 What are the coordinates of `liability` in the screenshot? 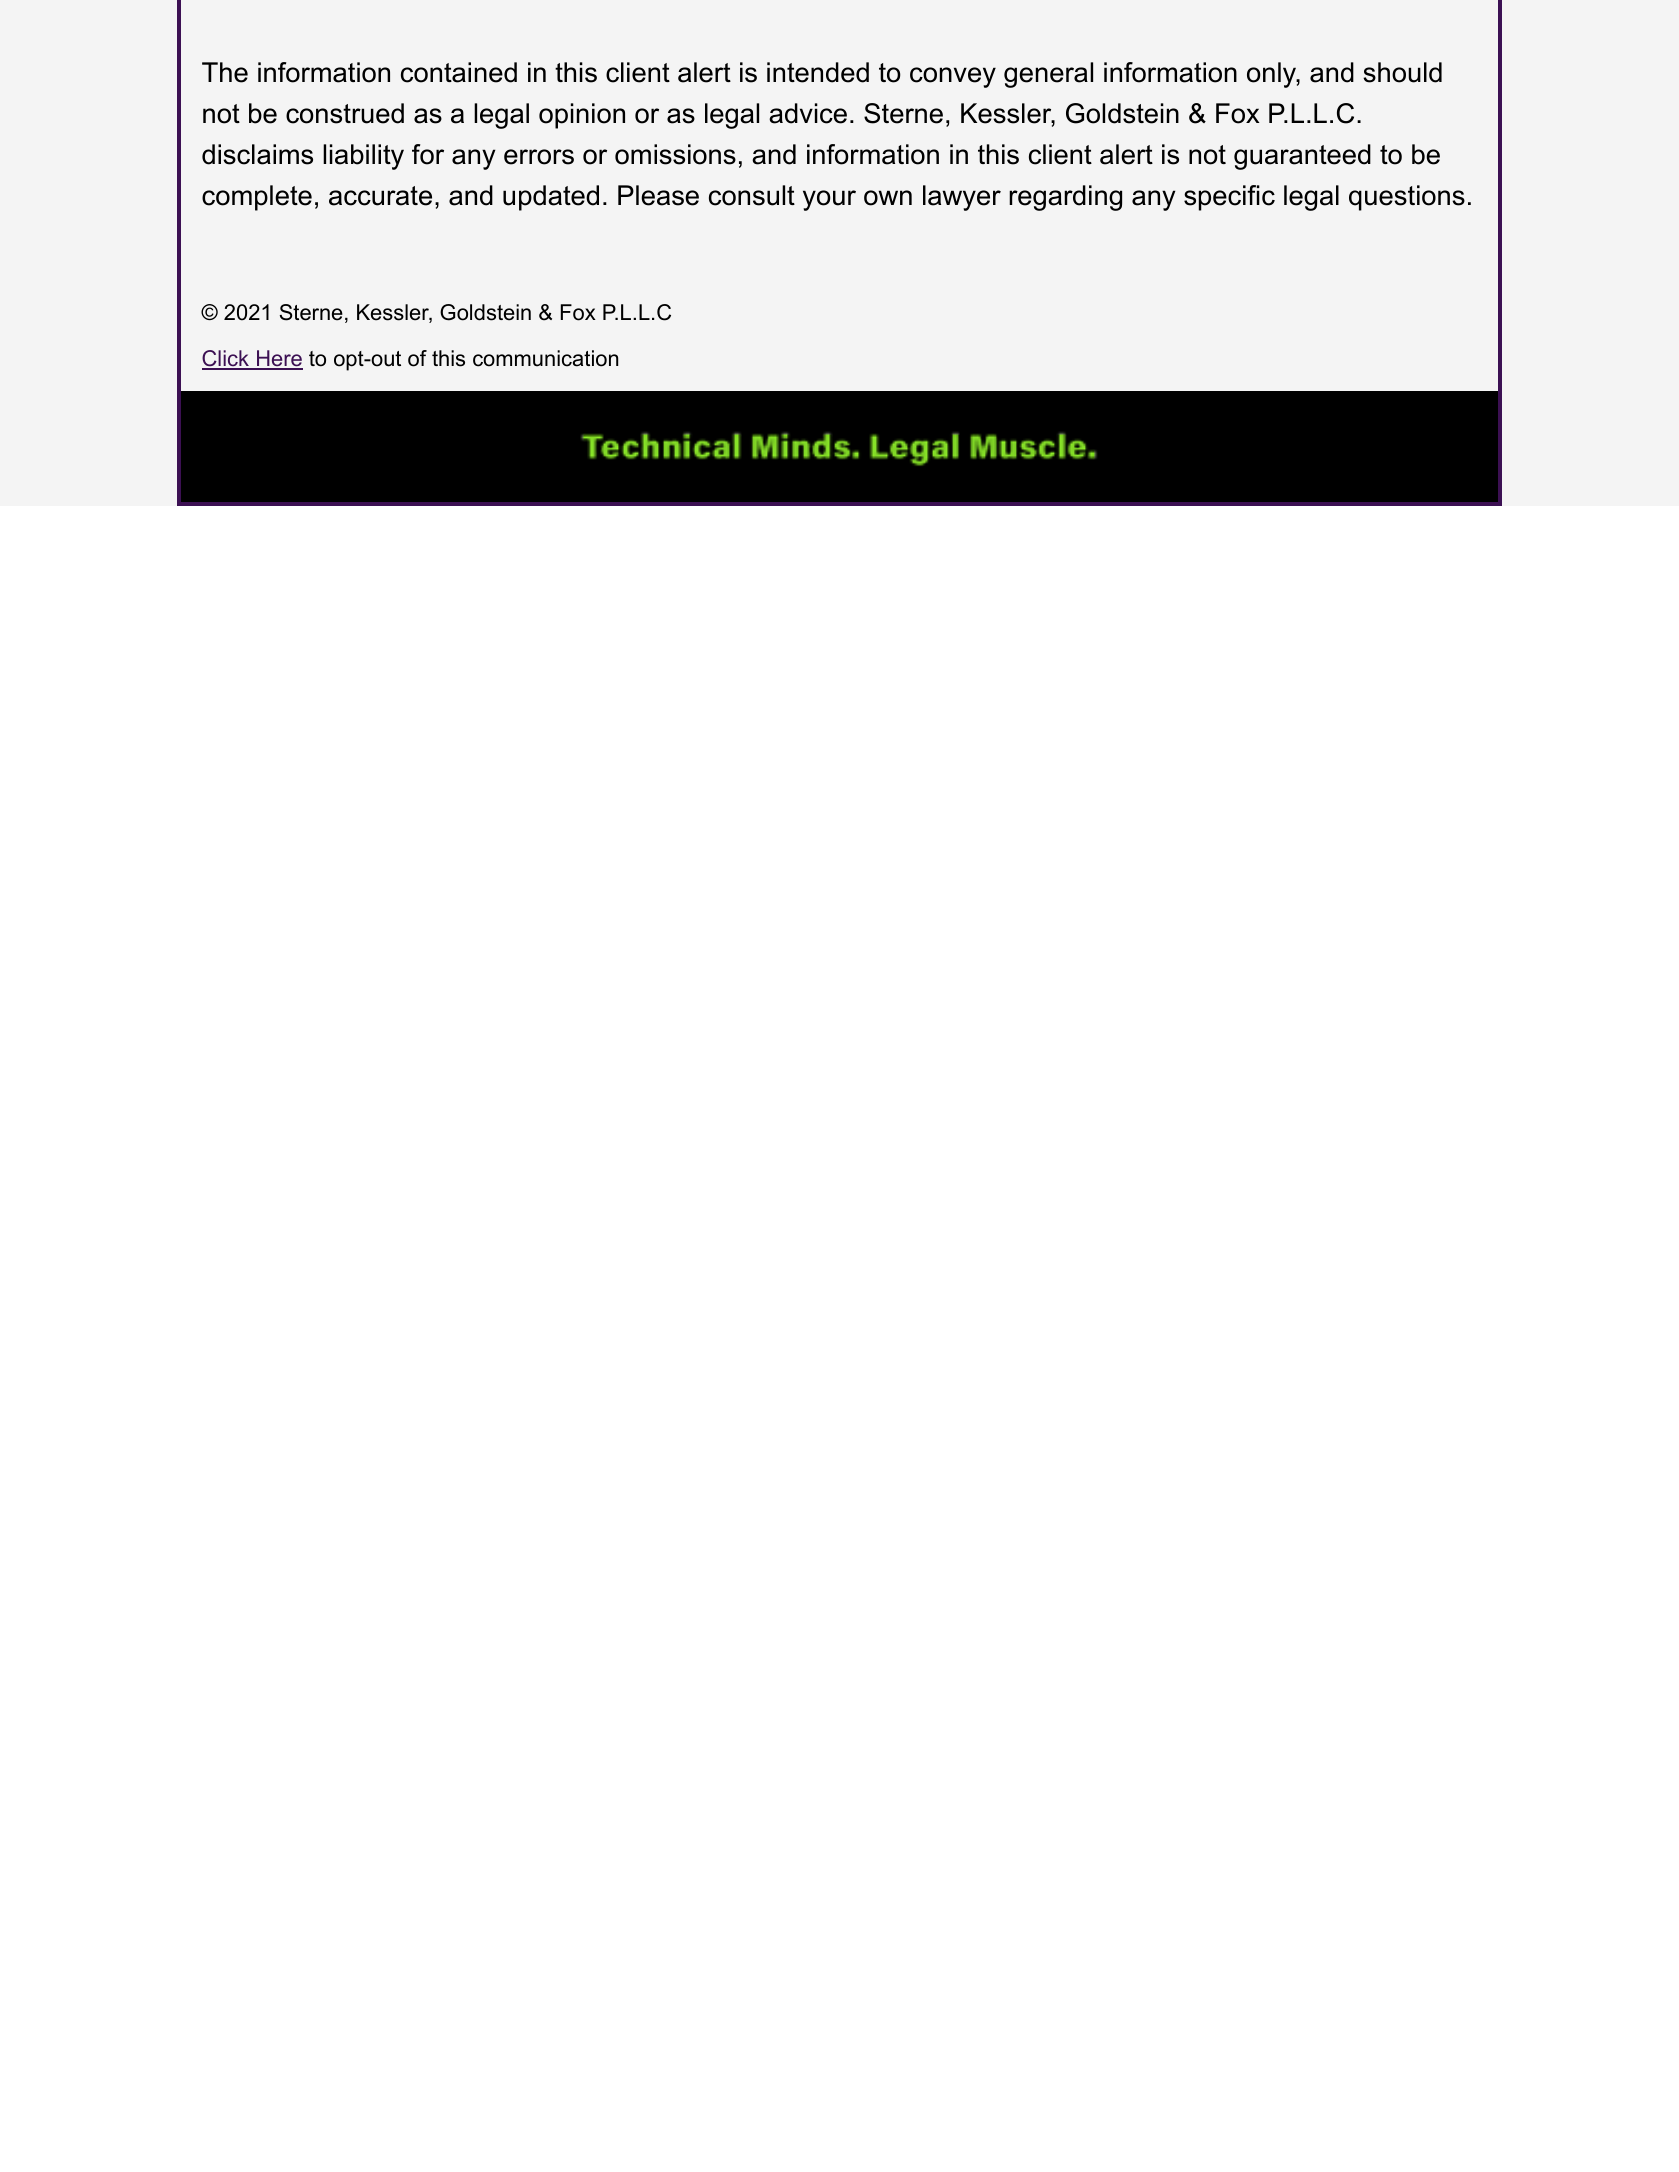 It's located at (363, 157).
